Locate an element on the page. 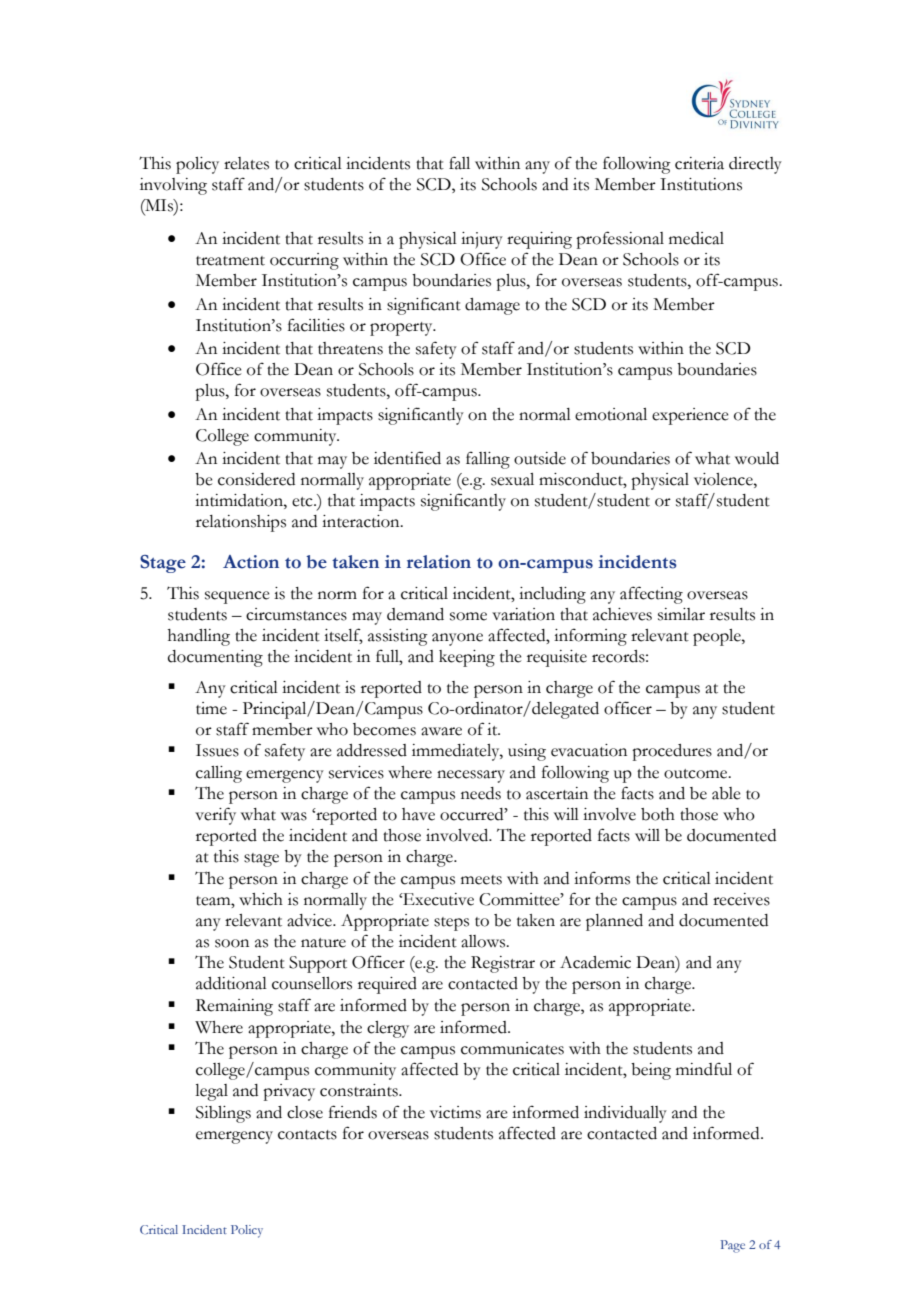  criteria is located at coordinates (699, 163).
